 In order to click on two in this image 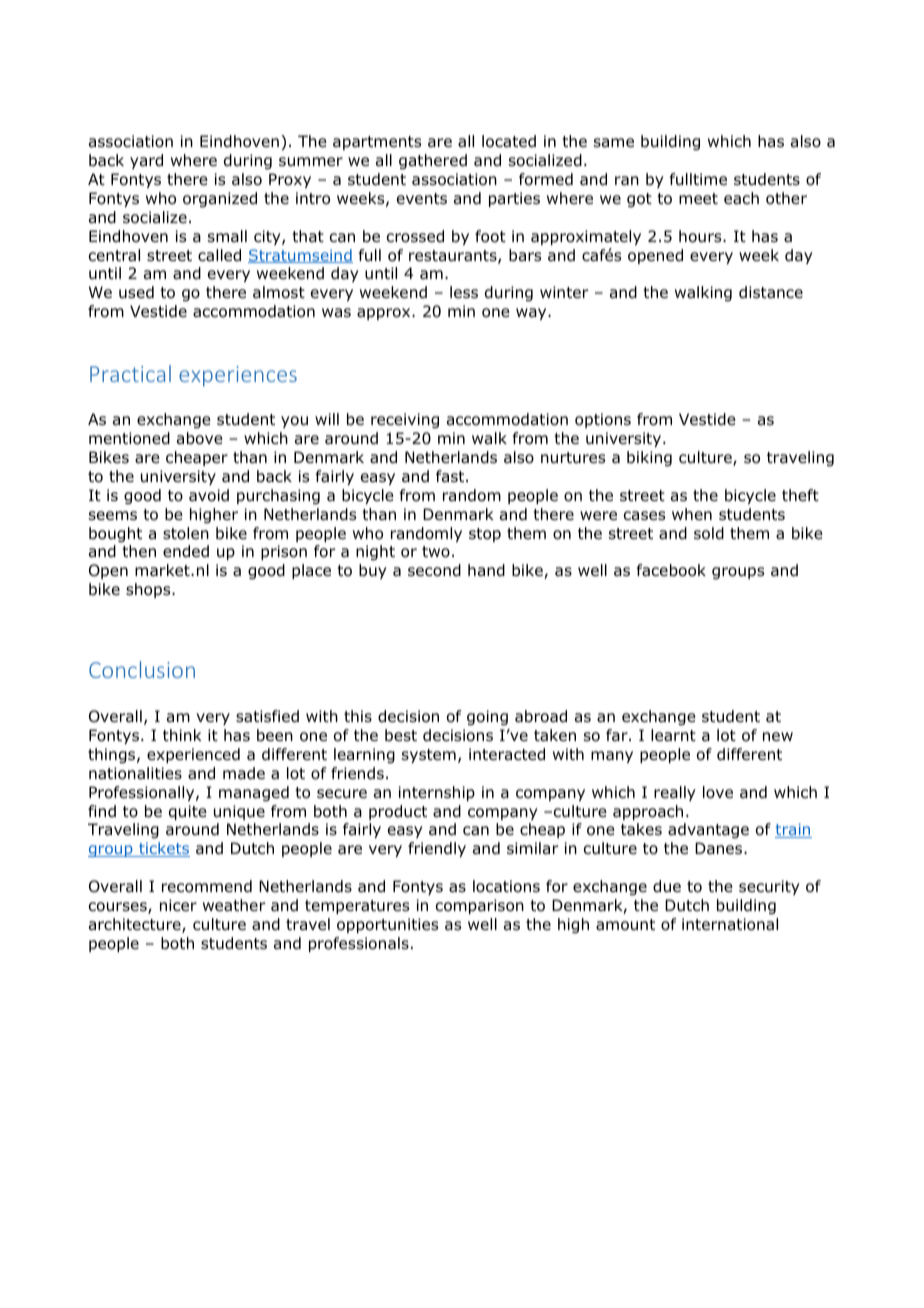, I will do `click(436, 552)`.
